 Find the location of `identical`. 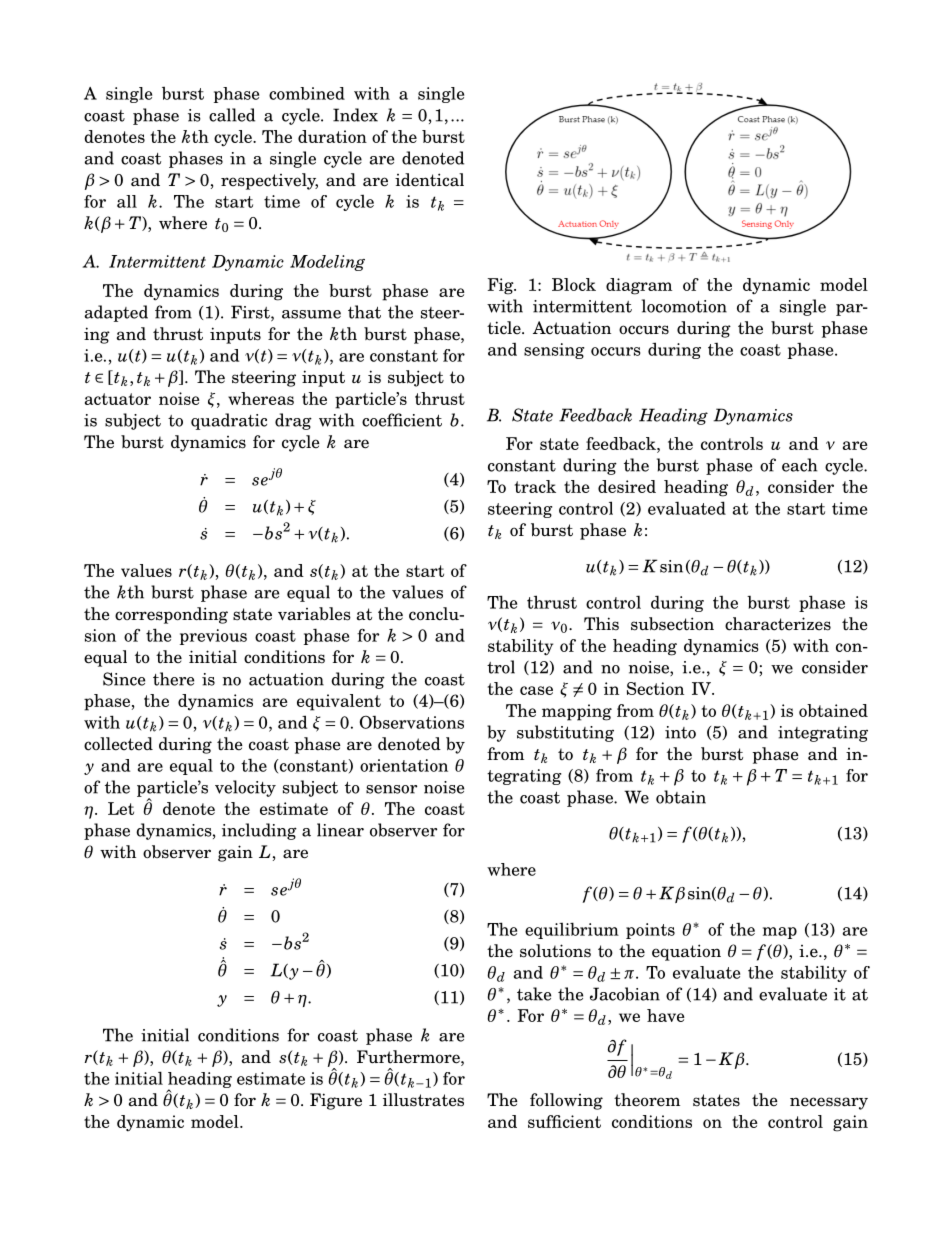

identical is located at coordinates (429, 180).
